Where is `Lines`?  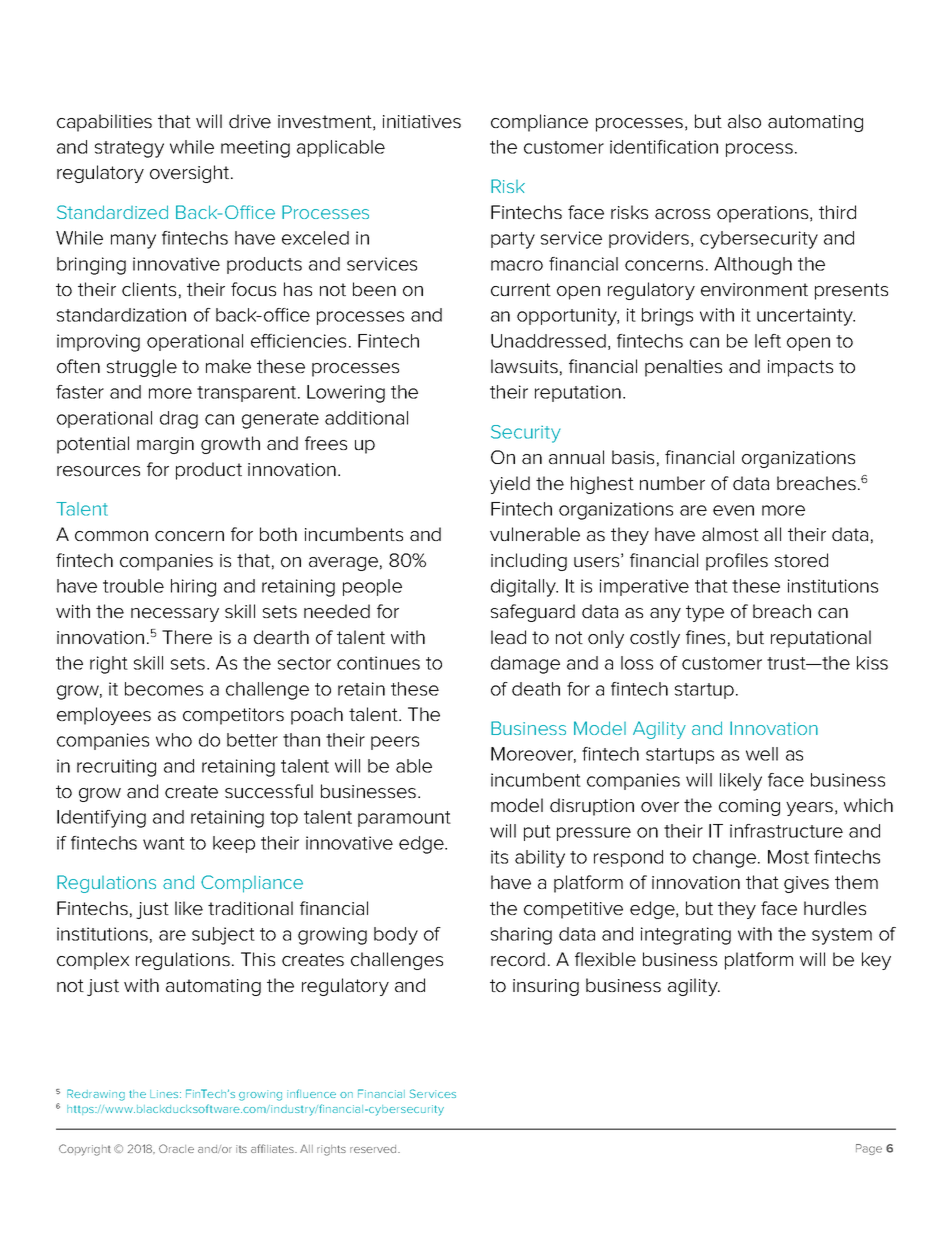 Lines is located at coordinates (165, 1094).
